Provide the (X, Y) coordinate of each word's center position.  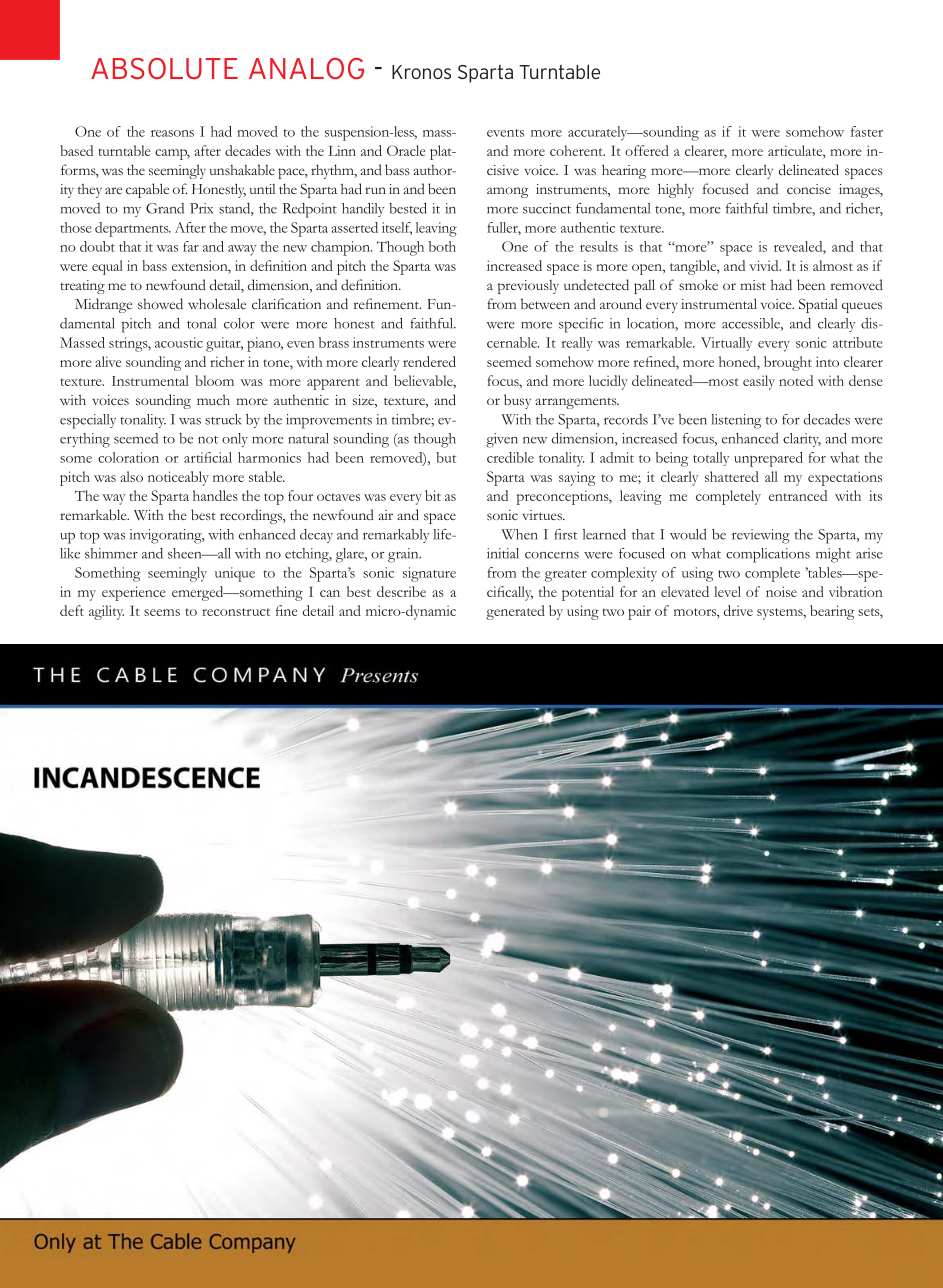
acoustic (179, 342)
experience (134, 593)
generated (515, 612)
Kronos (421, 72)
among (507, 192)
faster (867, 131)
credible (510, 457)
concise (809, 189)
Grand (165, 208)
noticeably (178, 478)
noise (781, 591)
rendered (429, 361)
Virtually (726, 344)
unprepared (768, 459)
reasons (172, 133)
